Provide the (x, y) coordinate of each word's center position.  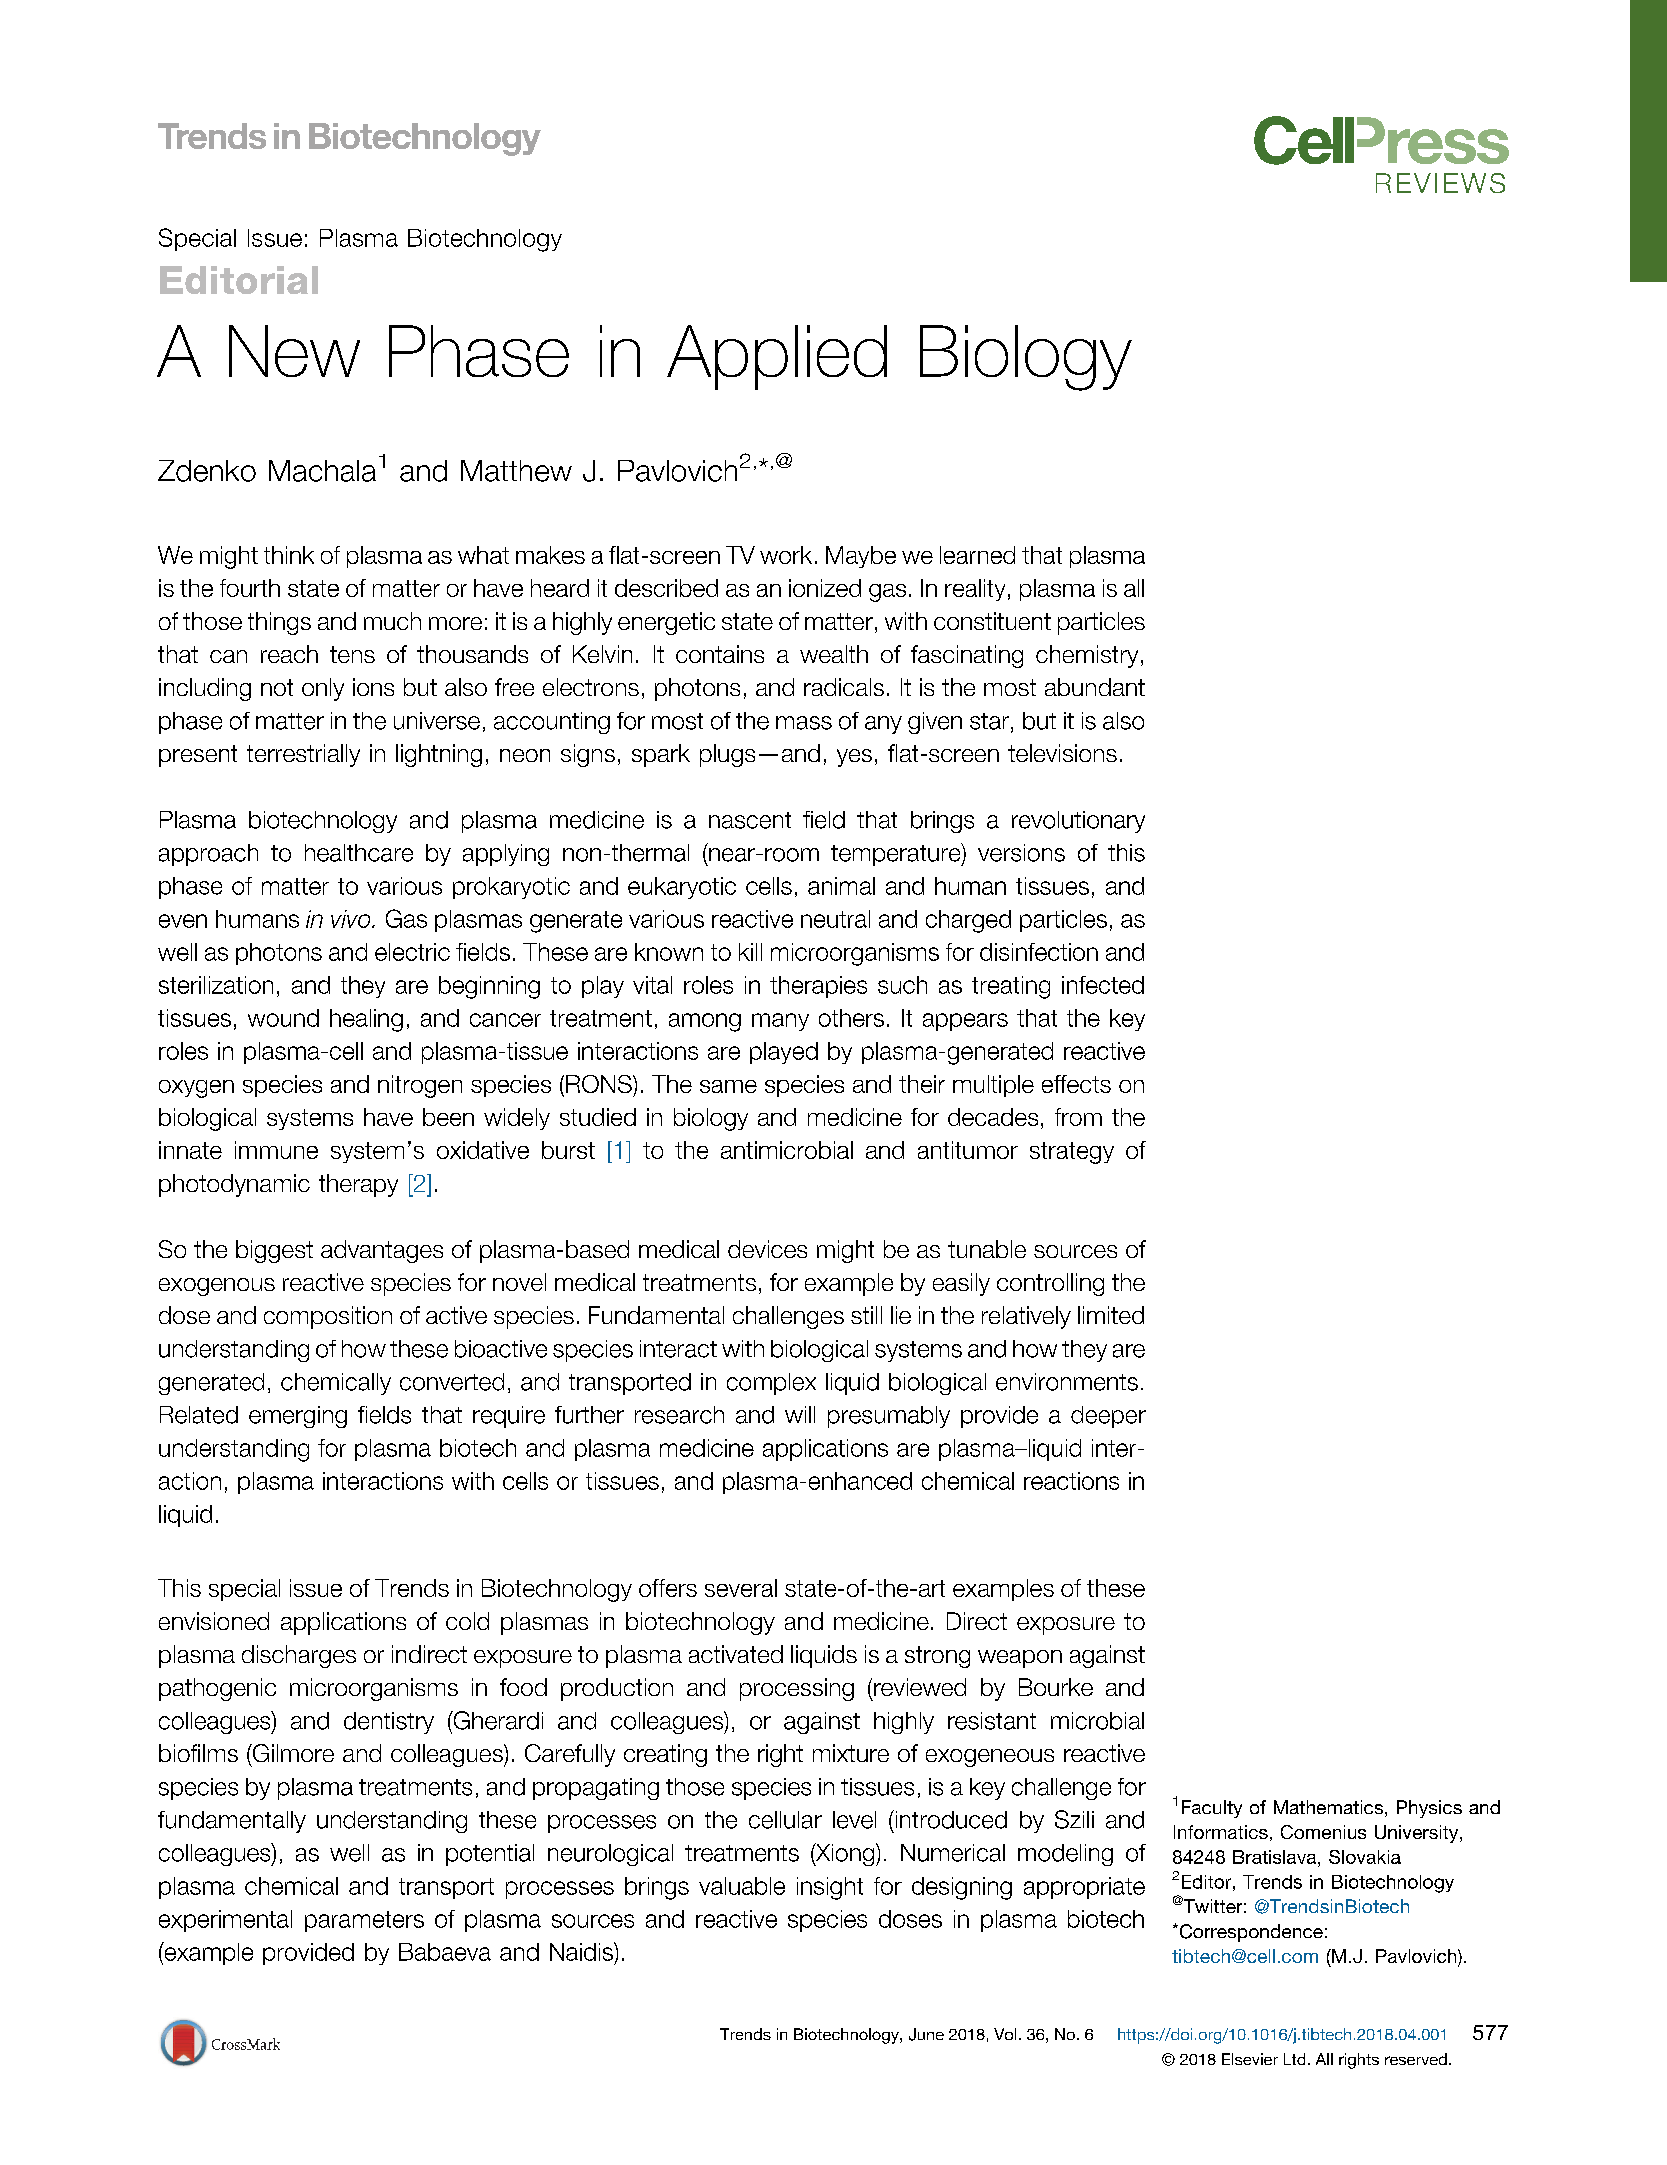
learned (977, 555)
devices (767, 1249)
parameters (364, 1921)
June (926, 2034)
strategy (1072, 1153)
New (294, 351)
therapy (358, 1185)
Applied (777, 357)
